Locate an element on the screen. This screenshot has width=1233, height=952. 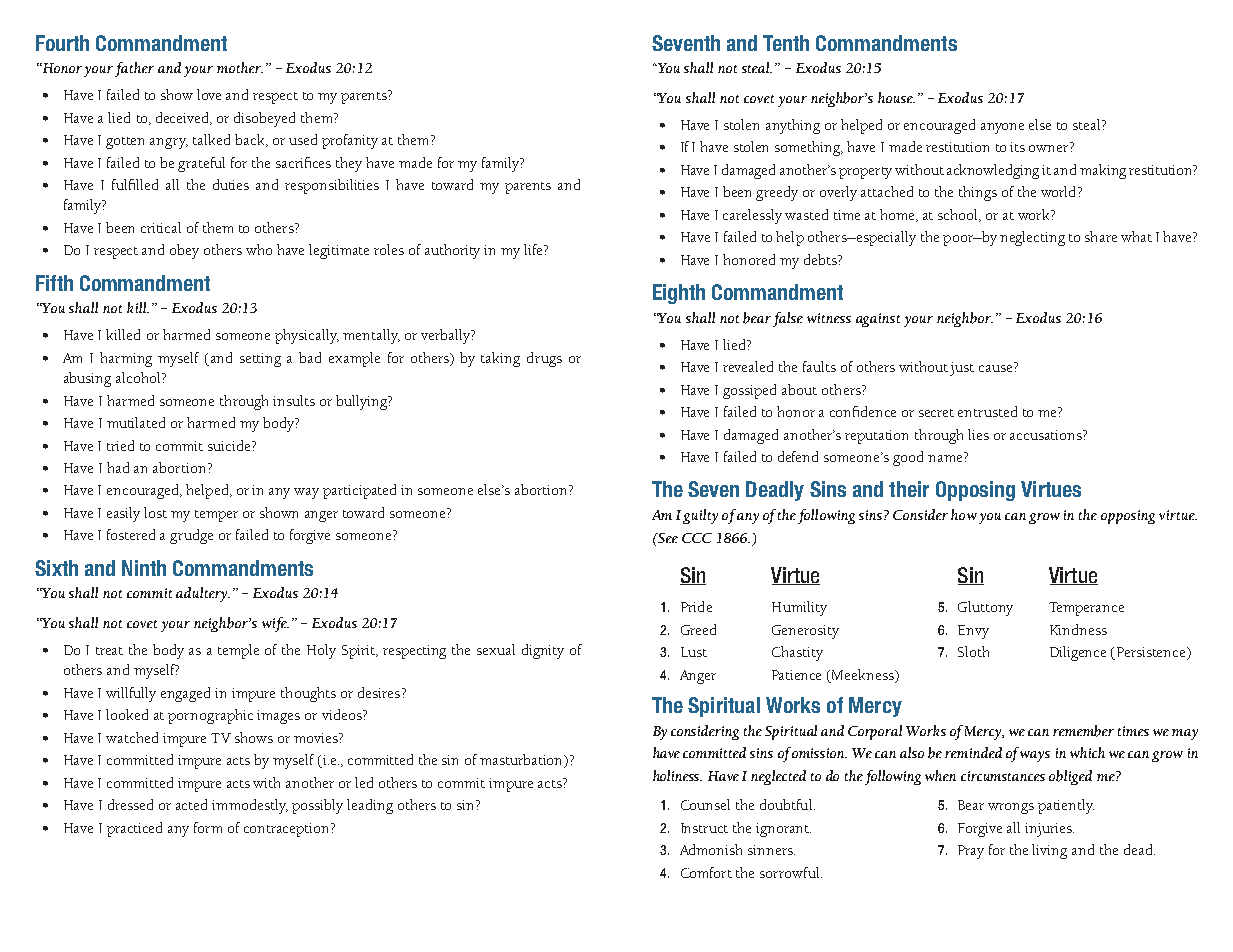
defend is located at coordinates (798, 456).
